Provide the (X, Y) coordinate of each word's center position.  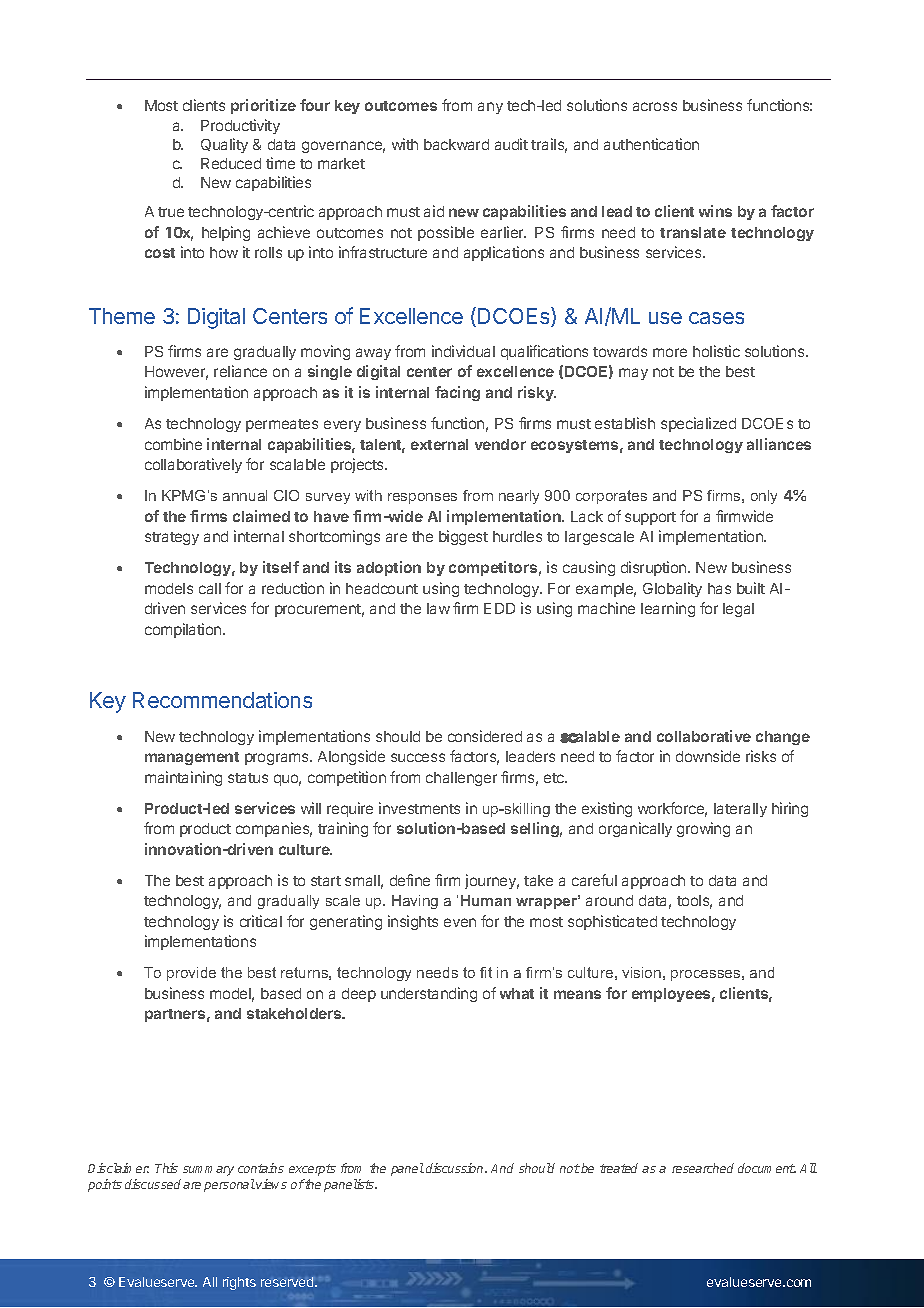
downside (708, 756)
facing (457, 393)
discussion (456, 1168)
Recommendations (222, 700)
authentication (651, 144)
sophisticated (612, 922)
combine (173, 444)
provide (191, 974)
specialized (698, 424)
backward (456, 144)
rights (239, 1283)
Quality (224, 145)
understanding (429, 994)
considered (485, 736)
